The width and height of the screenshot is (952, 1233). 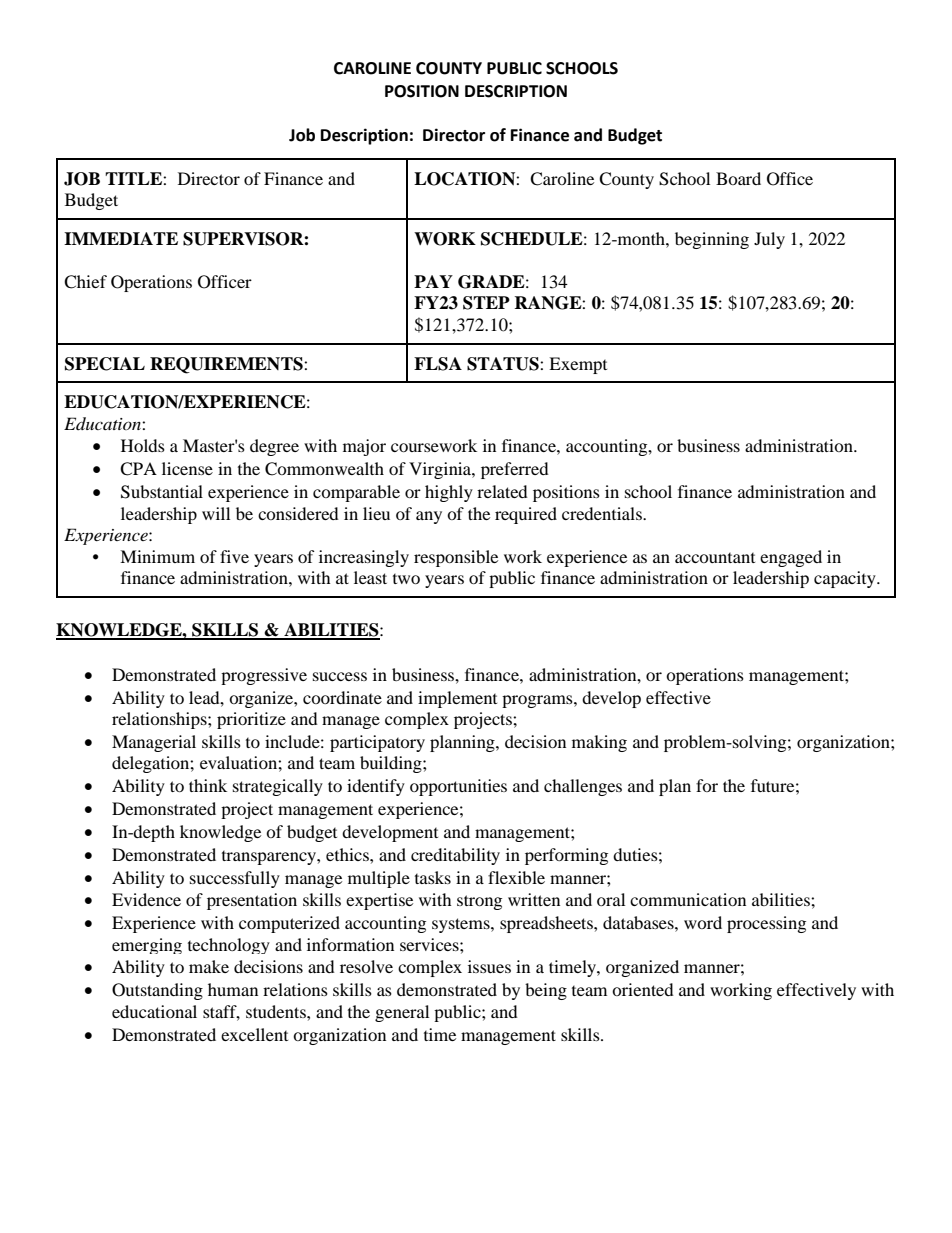 What do you see at coordinates (791, 558) in the screenshot?
I see `engaged` at bounding box center [791, 558].
